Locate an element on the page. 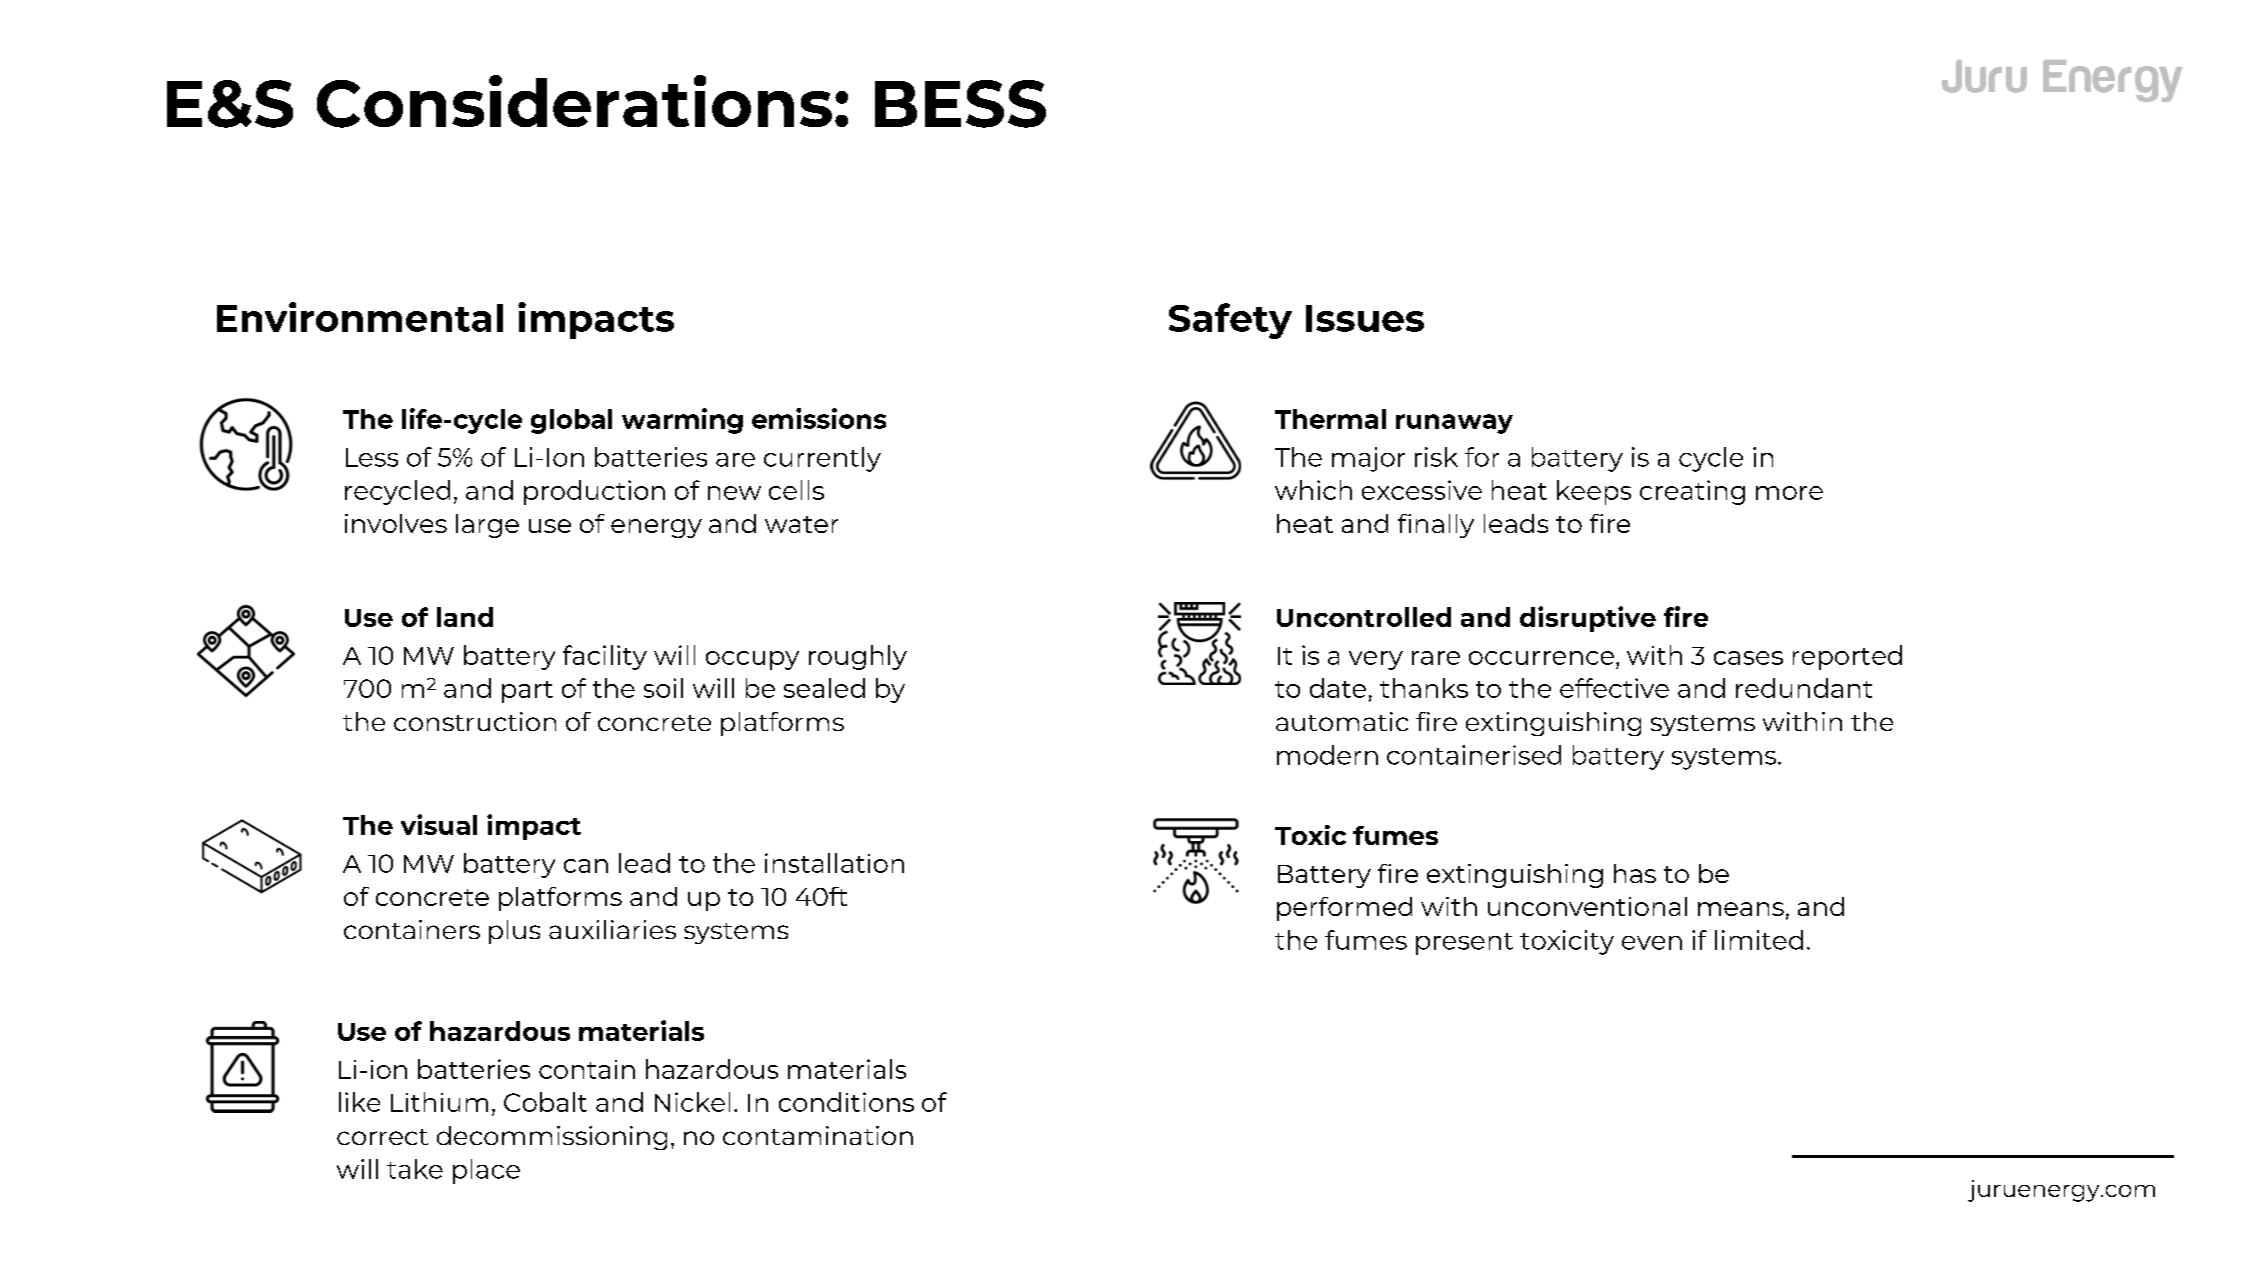 This image has width=2259, height=1271. production is located at coordinates (594, 492).
